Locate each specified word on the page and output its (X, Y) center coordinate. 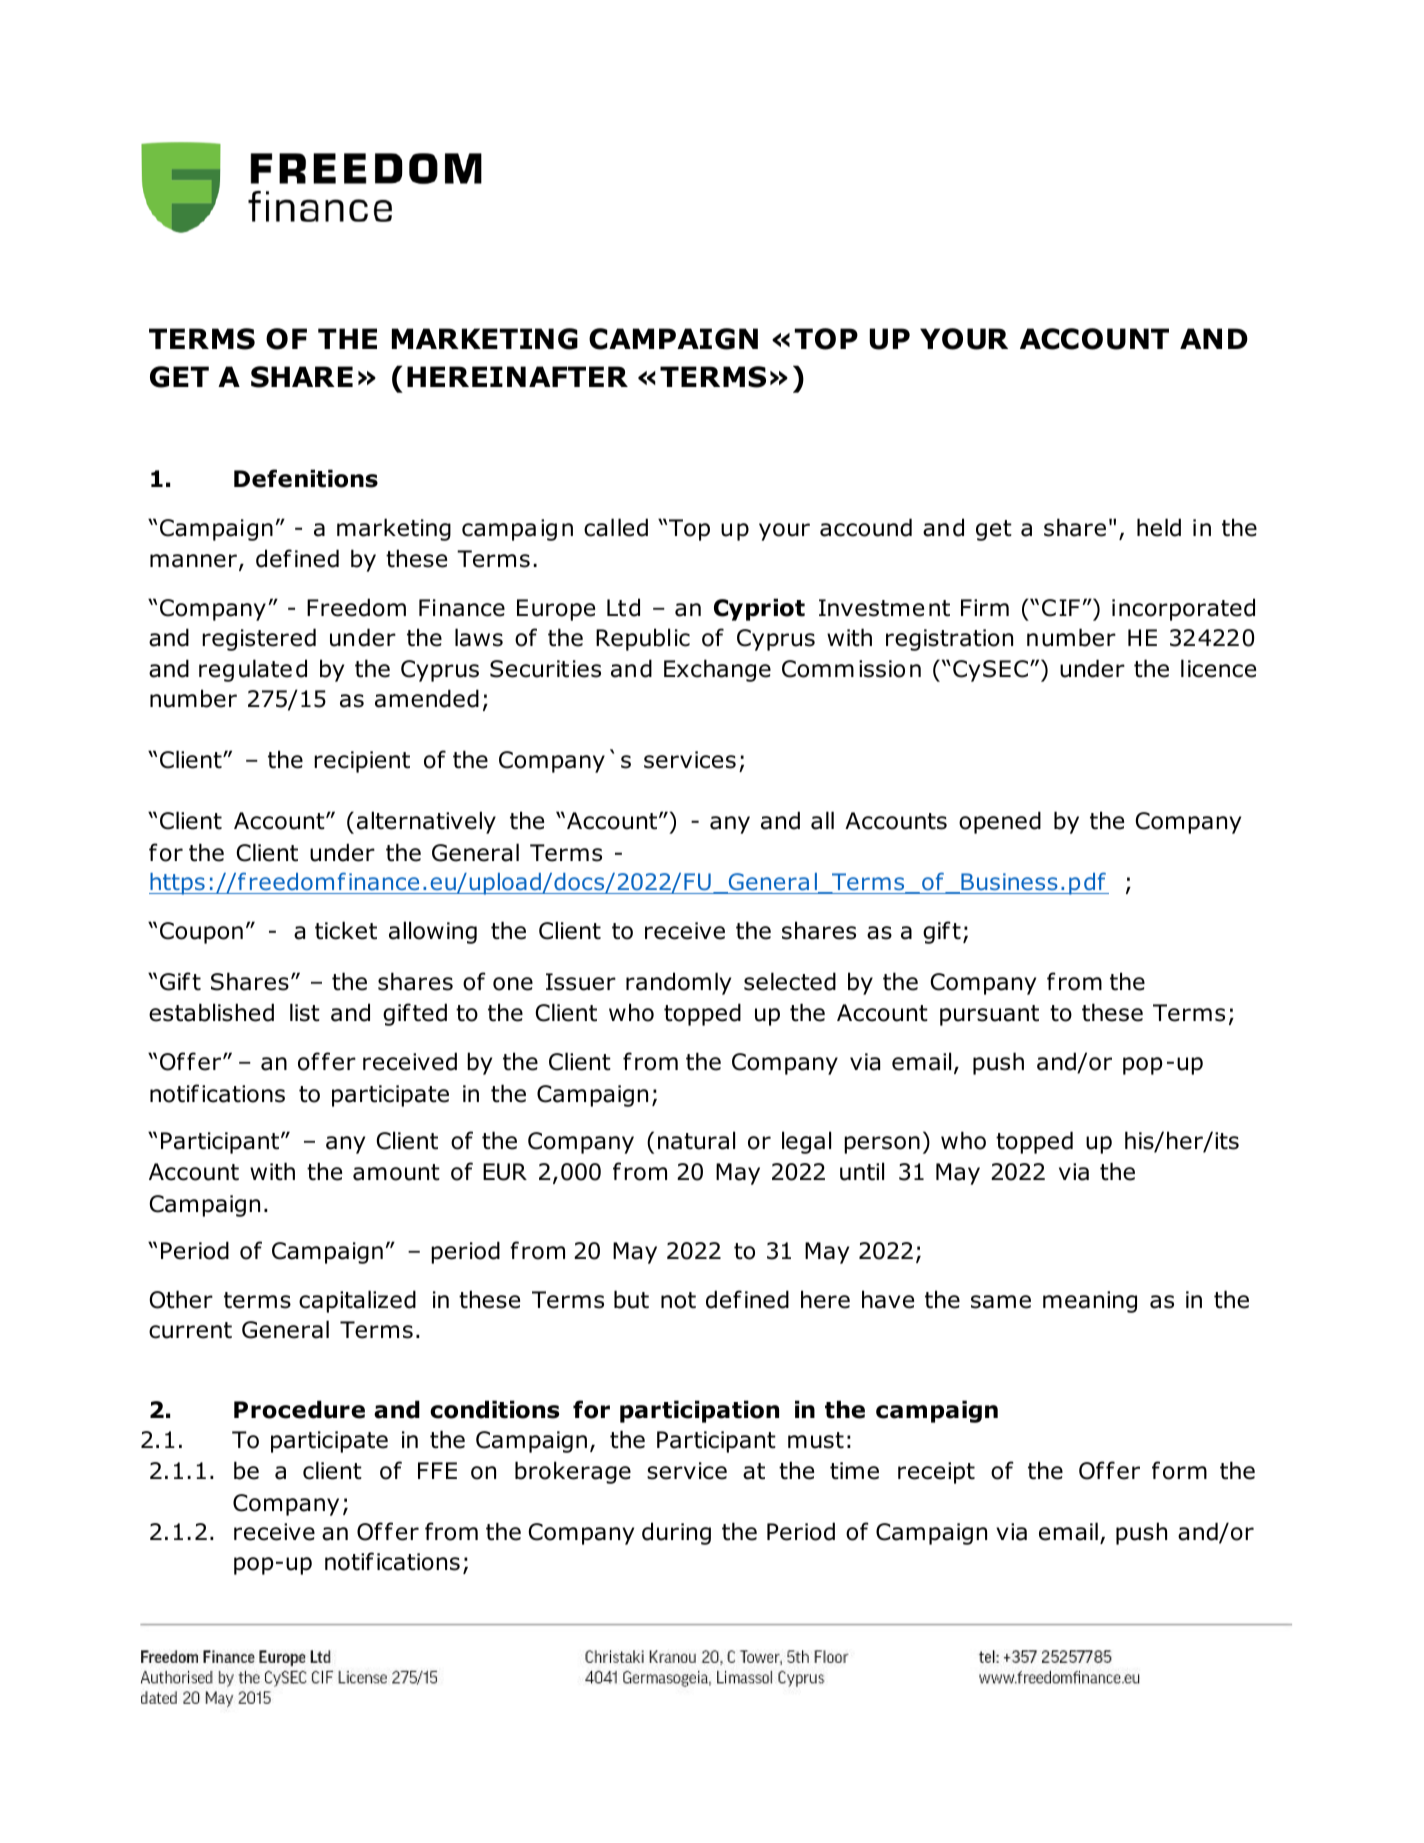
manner (193, 561)
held (1159, 527)
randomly (678, 983)
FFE (437, 1470)
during (676, 1533)
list (305, 1012)
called (616, 527)
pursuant (989, 1015)
